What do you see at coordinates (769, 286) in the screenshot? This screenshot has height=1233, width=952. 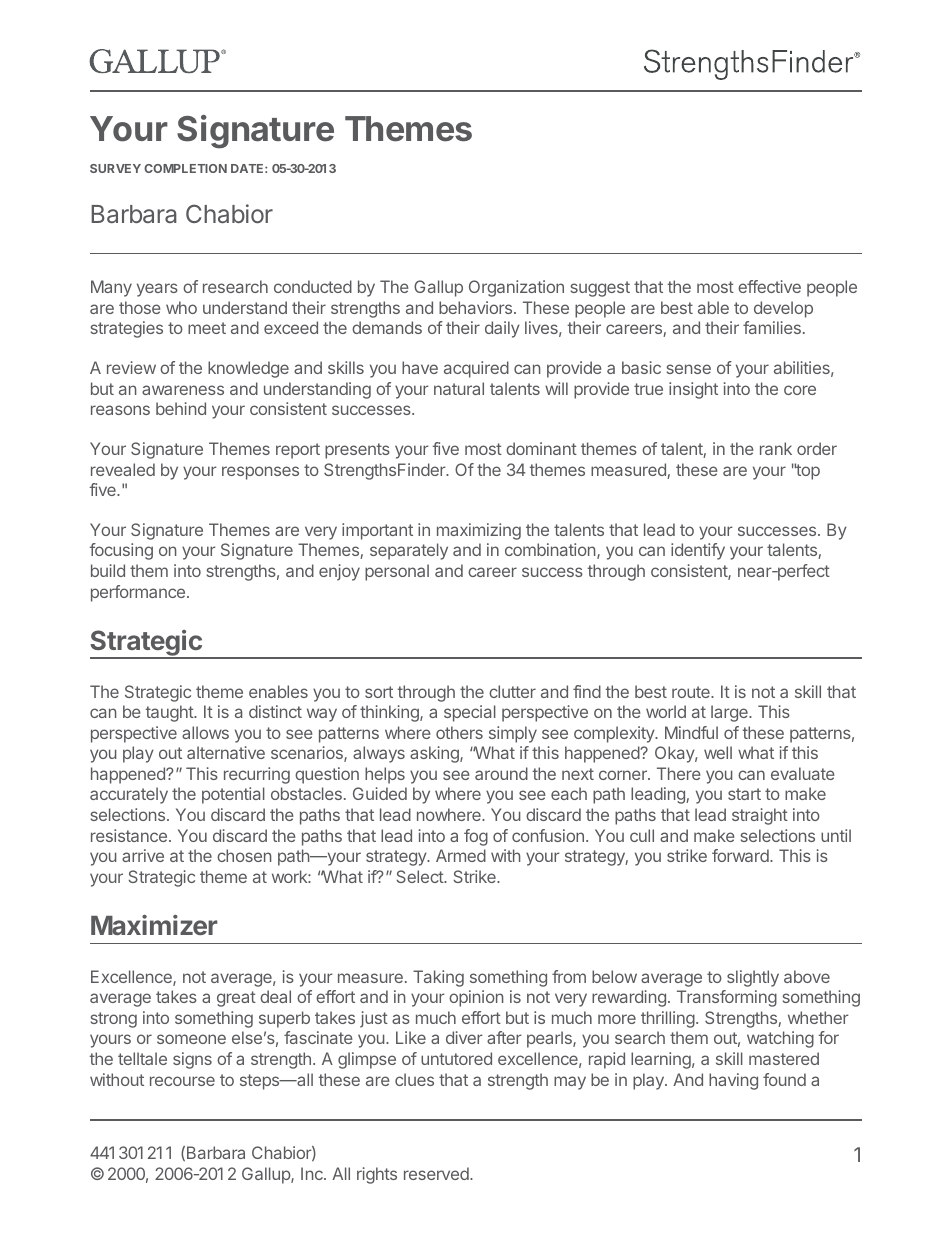 I see `effective` at bounding box center [769, 286].
